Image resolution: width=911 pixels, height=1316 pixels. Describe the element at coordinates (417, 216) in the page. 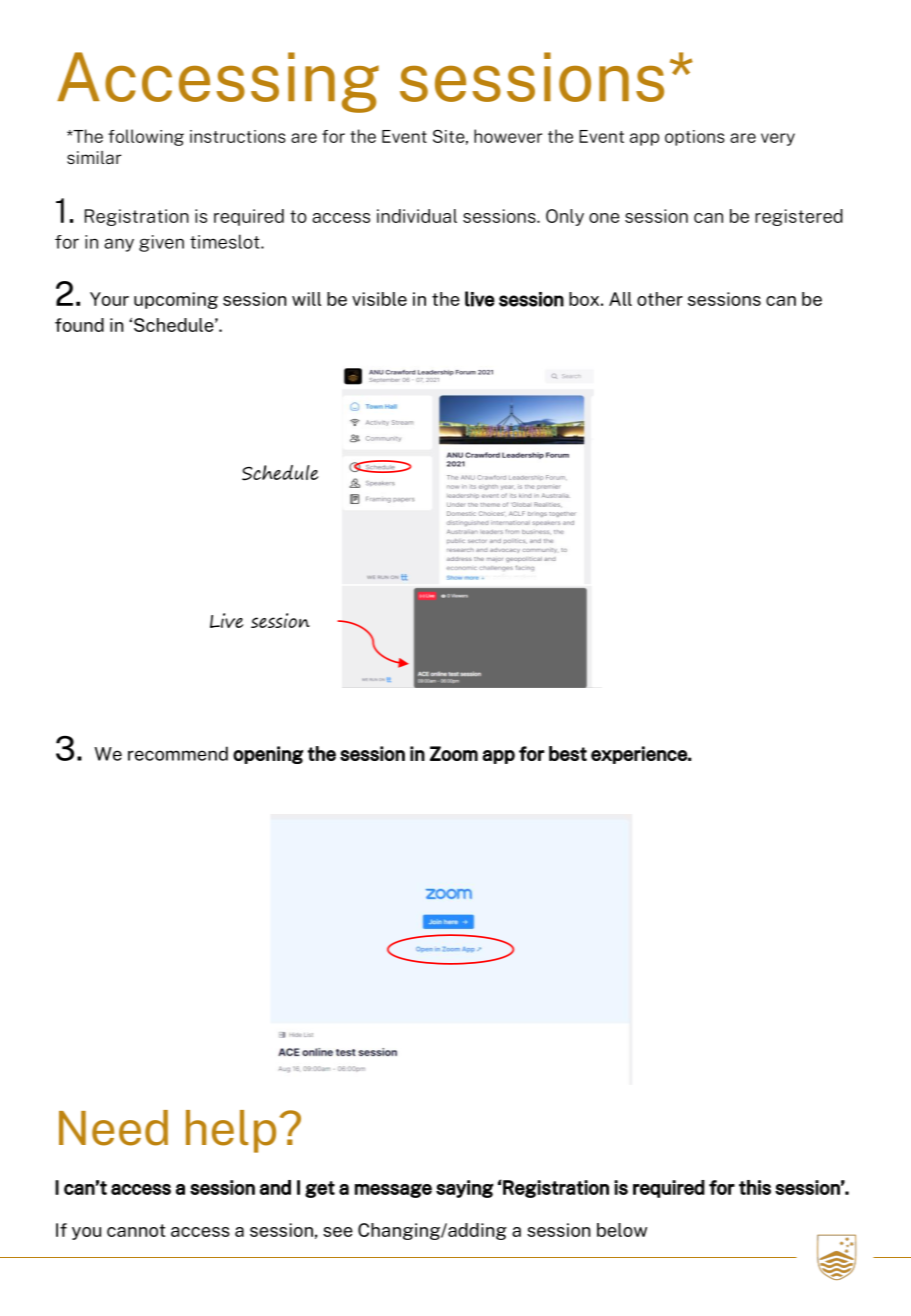

I see `individual` at that location.
